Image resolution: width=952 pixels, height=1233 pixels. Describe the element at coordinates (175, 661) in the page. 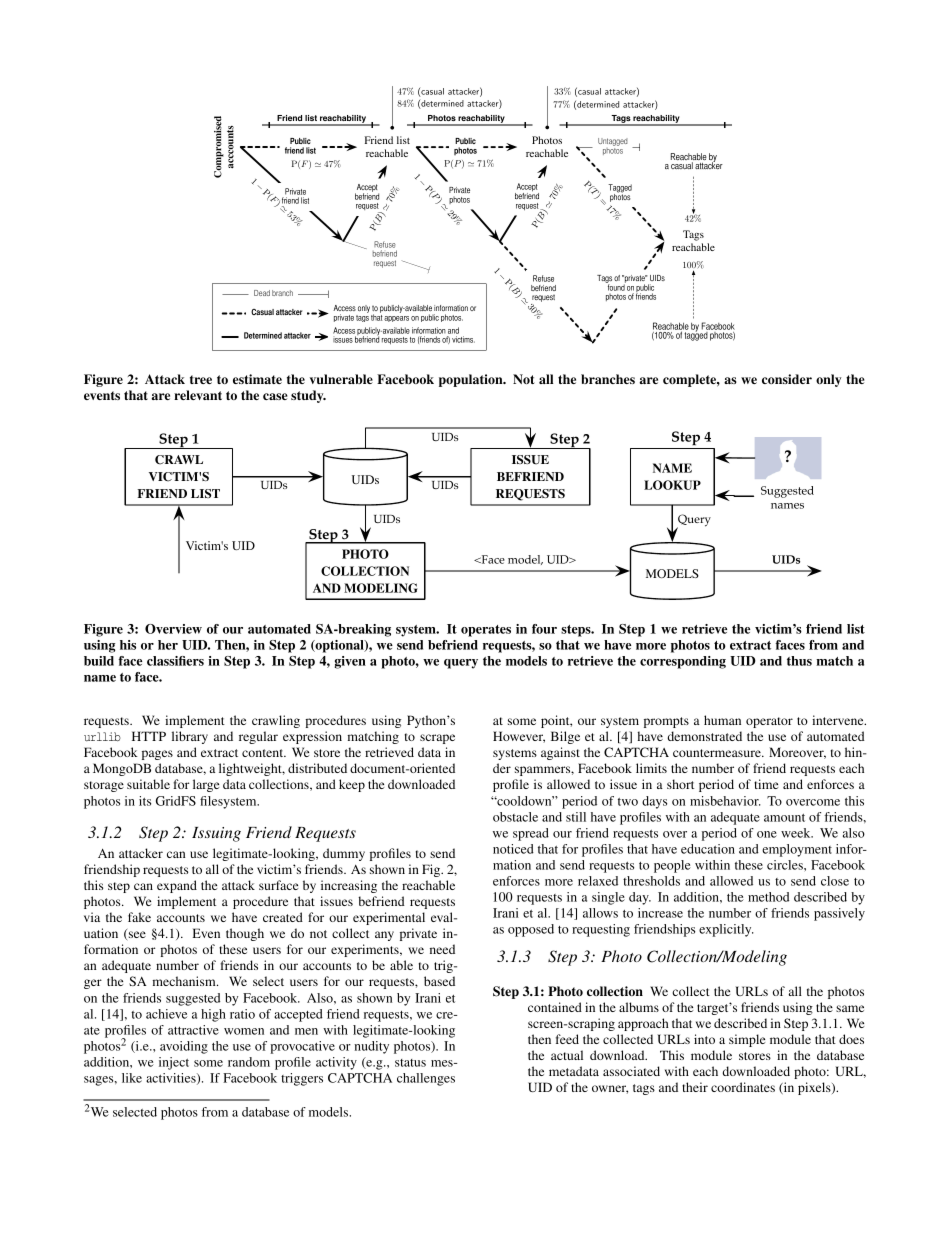

I see `classifiers` at that location.
